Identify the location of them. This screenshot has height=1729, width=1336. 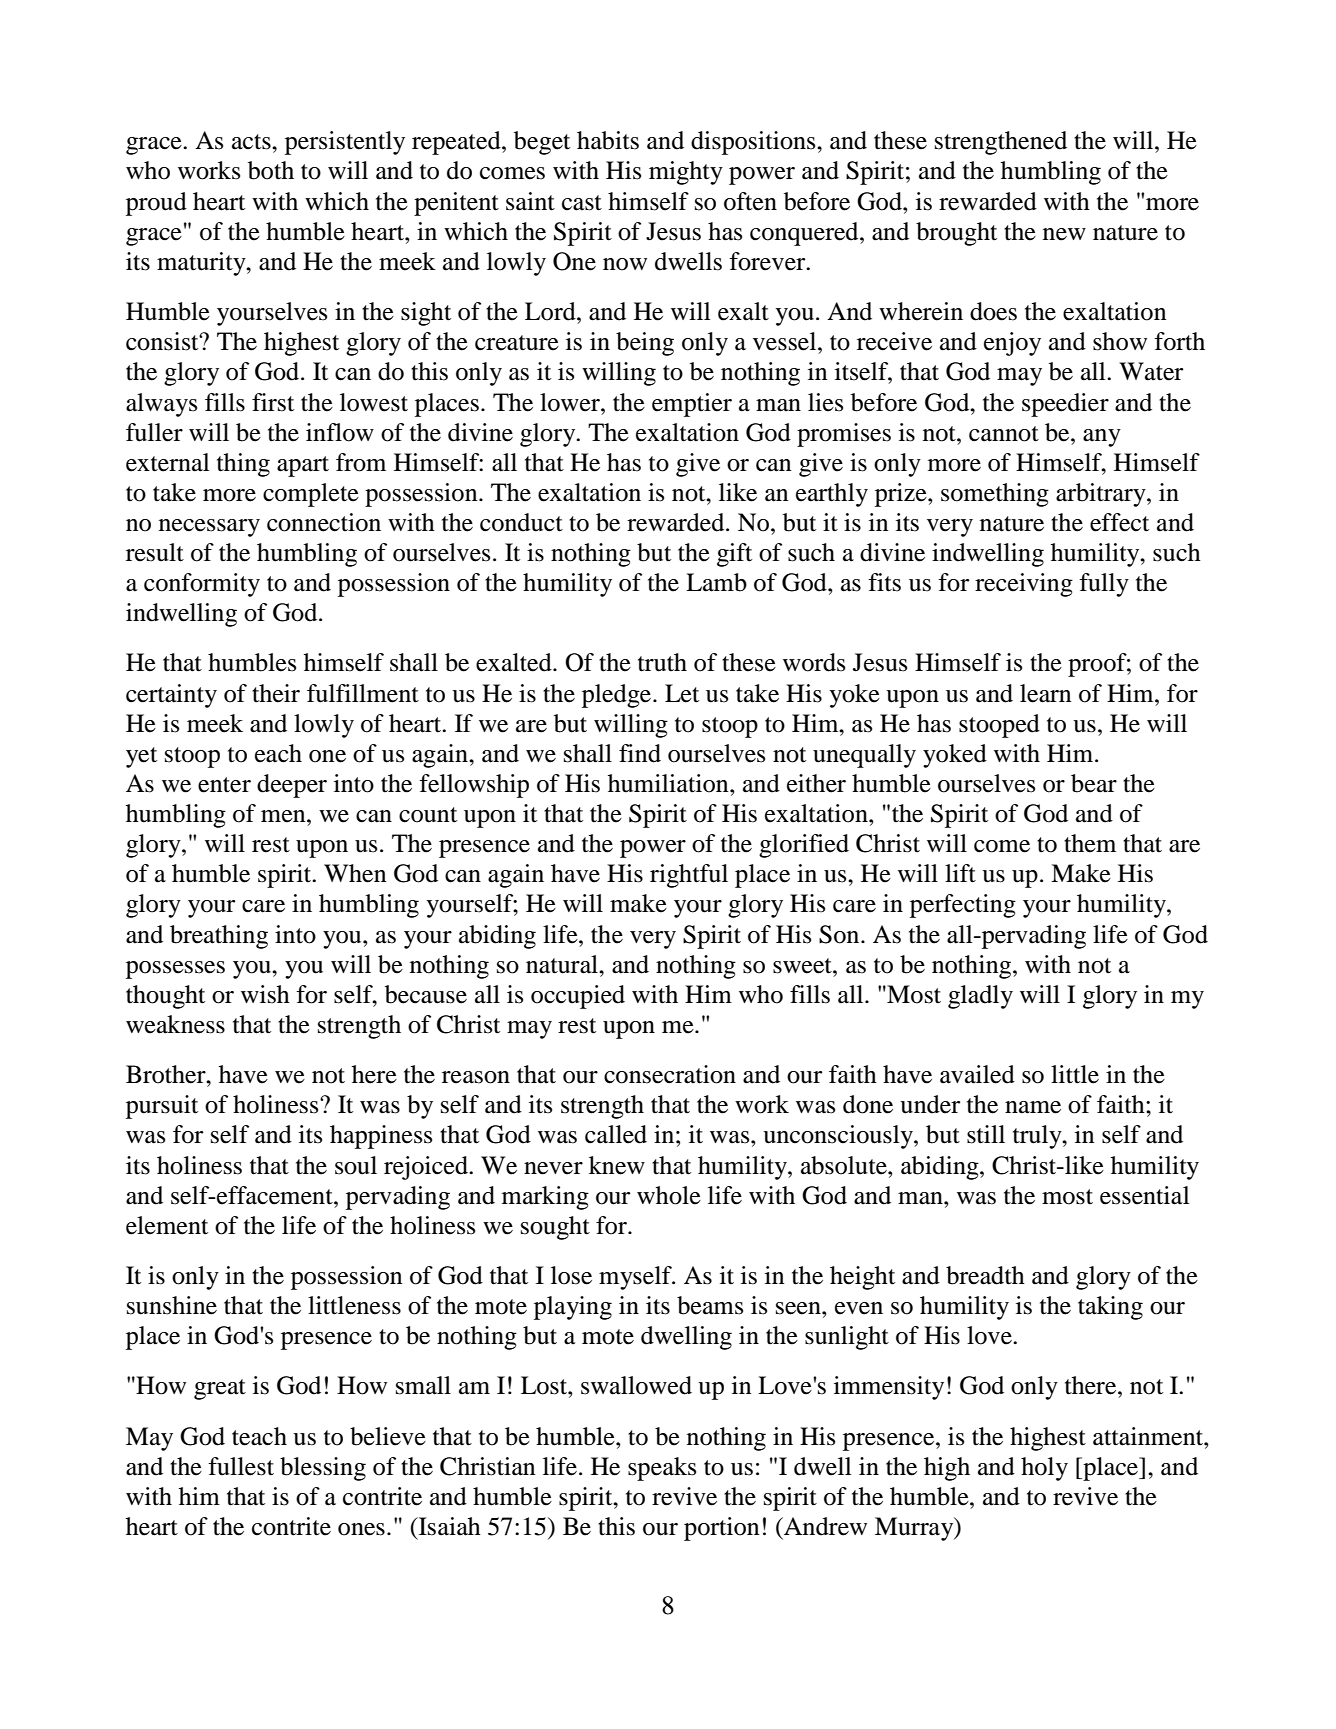
(1090, 843).
